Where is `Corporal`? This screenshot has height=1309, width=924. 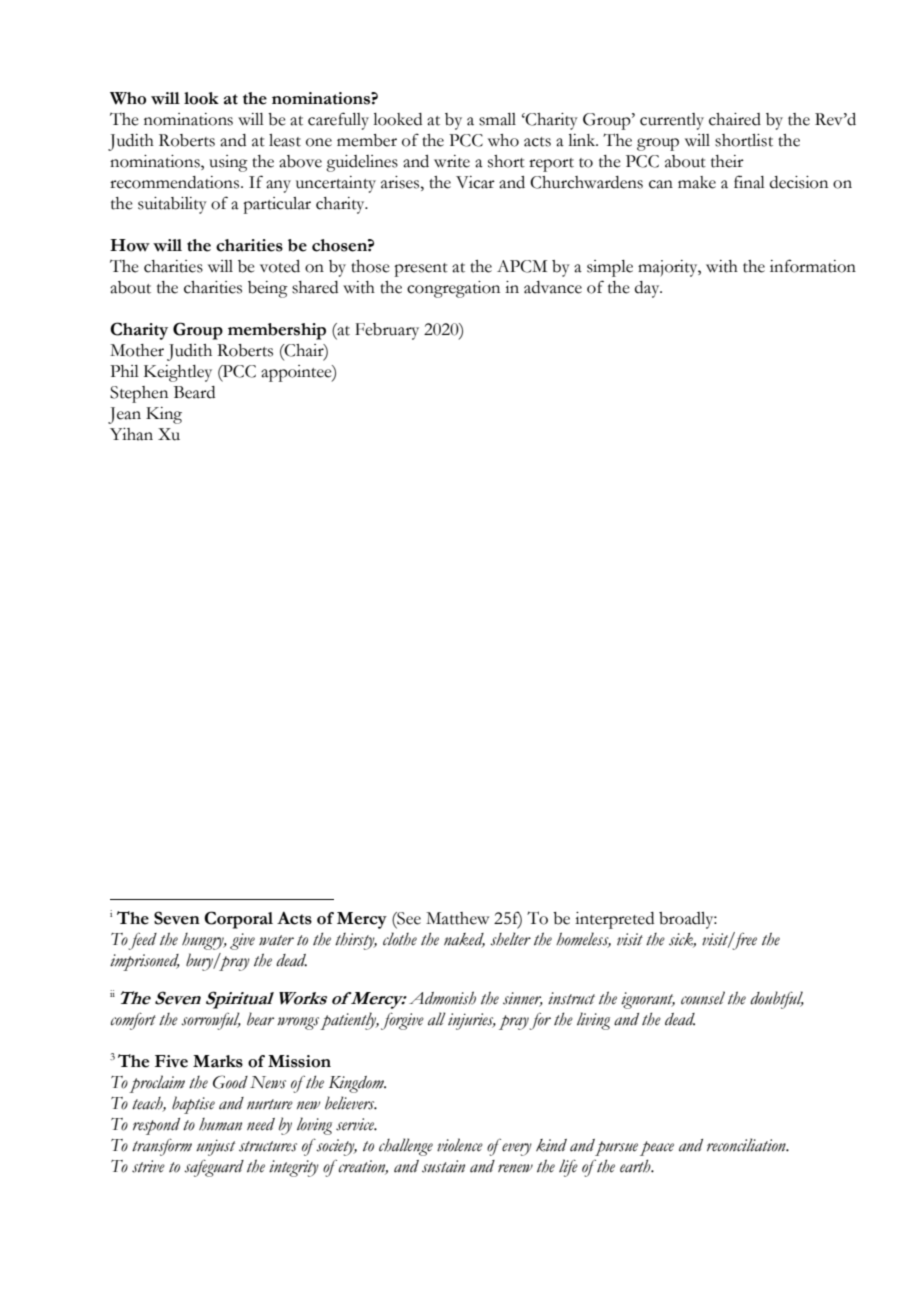 Corporal is located at coordinates (238, 920).
